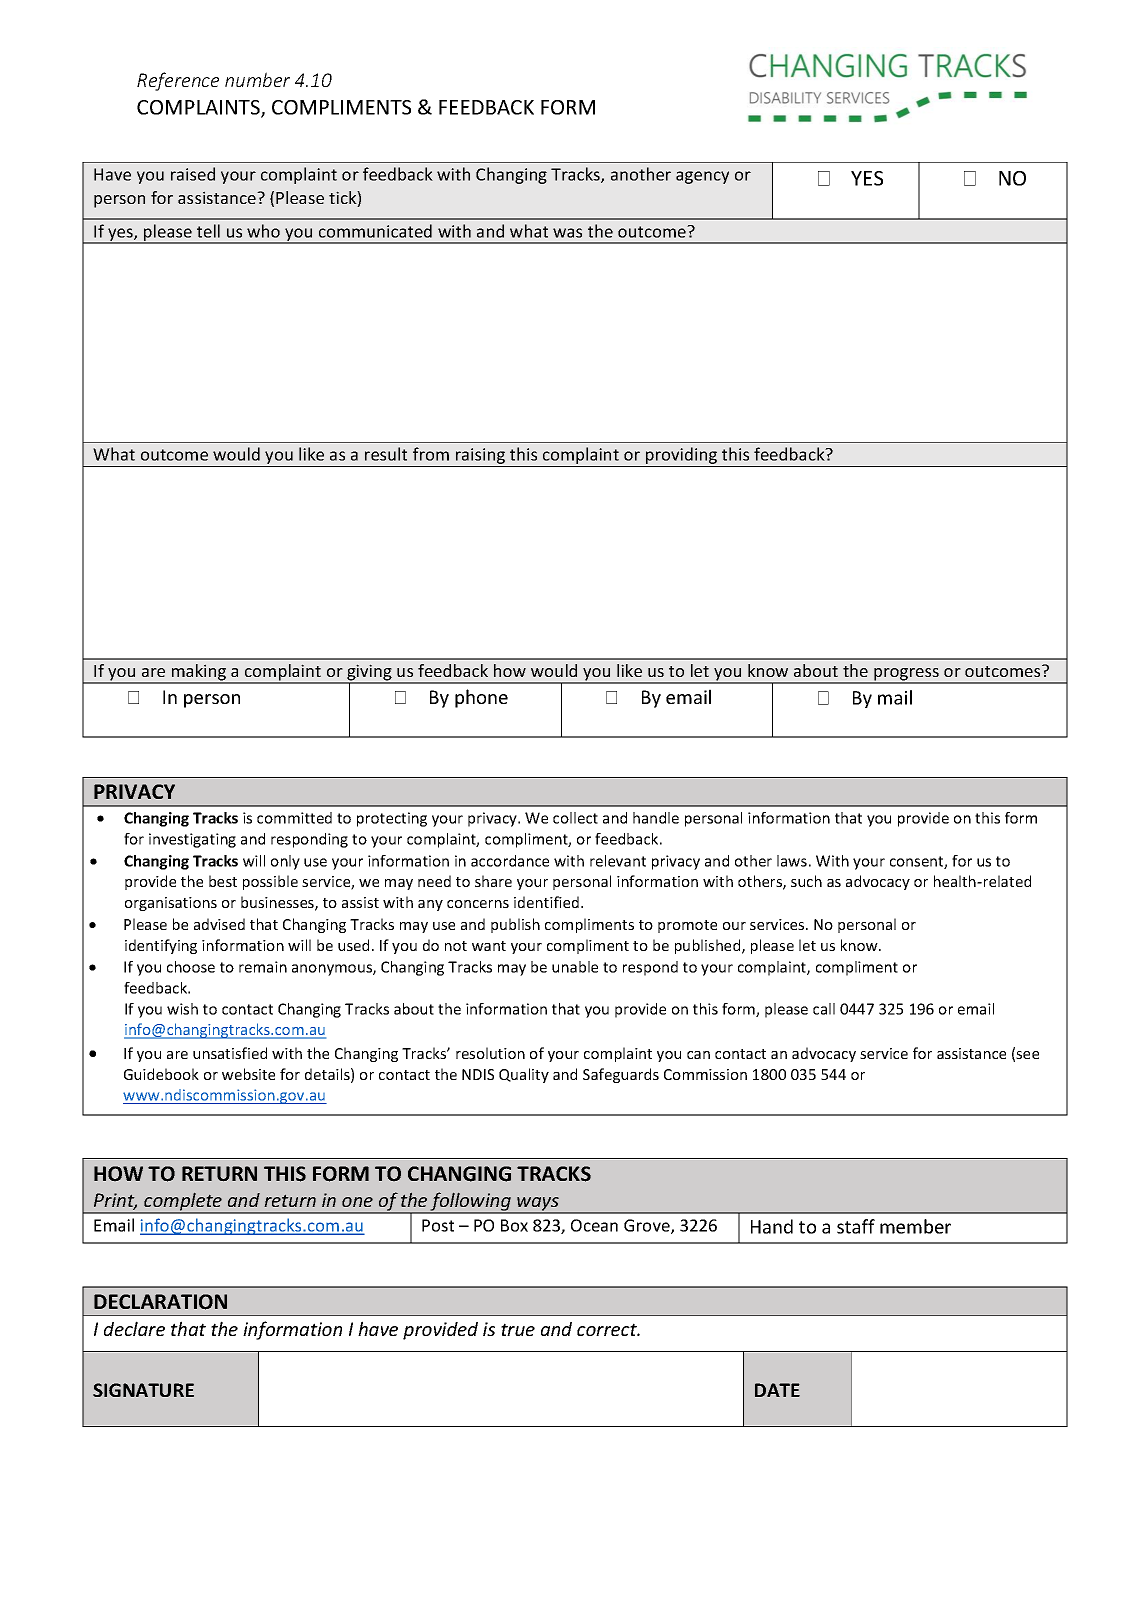  What do you see at coordinates (682, 457) in the screenshot?
I see `providing` at bounding box center [682, 457].
